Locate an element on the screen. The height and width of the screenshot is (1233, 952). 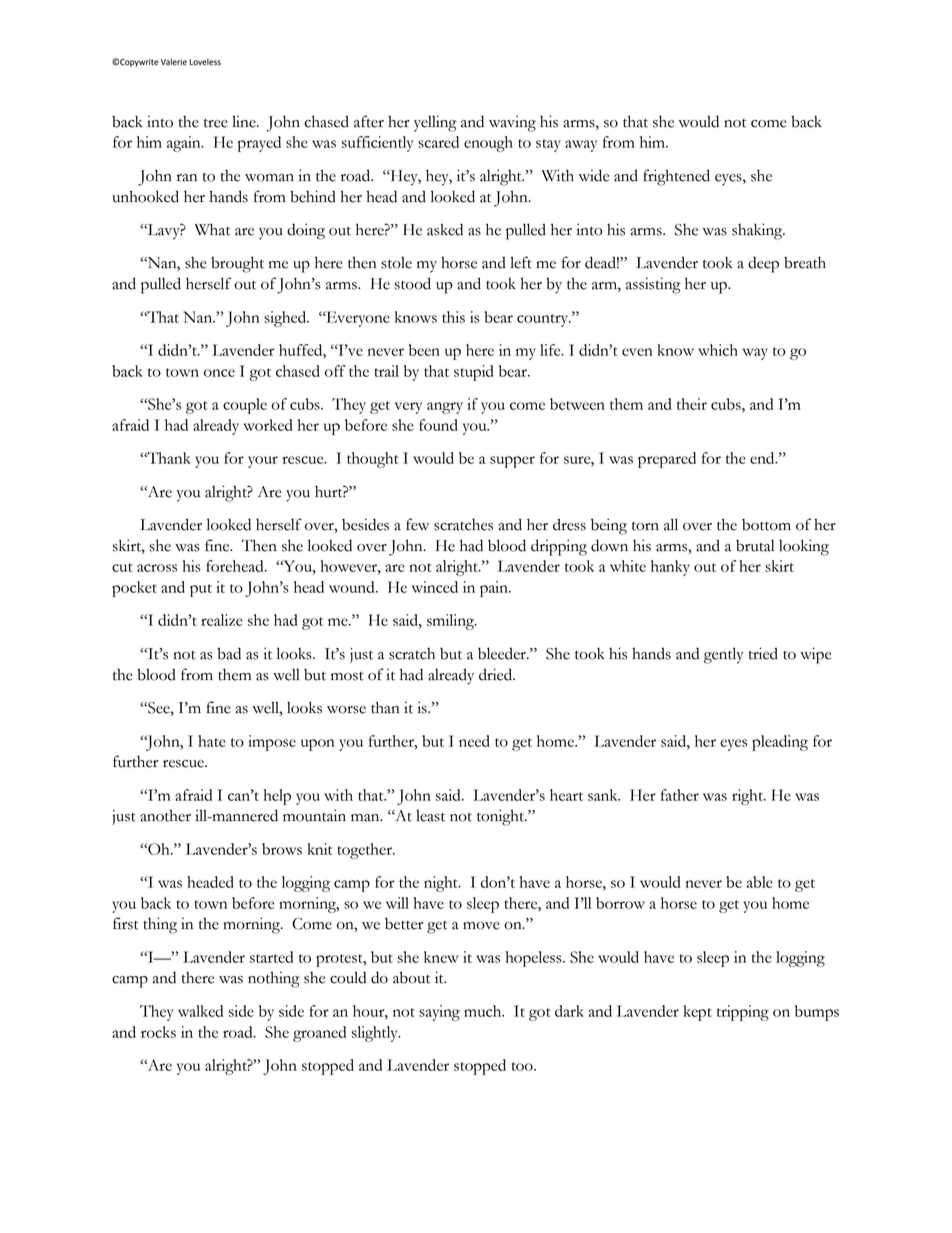
Loveless is located at coordinates (205, 62).
